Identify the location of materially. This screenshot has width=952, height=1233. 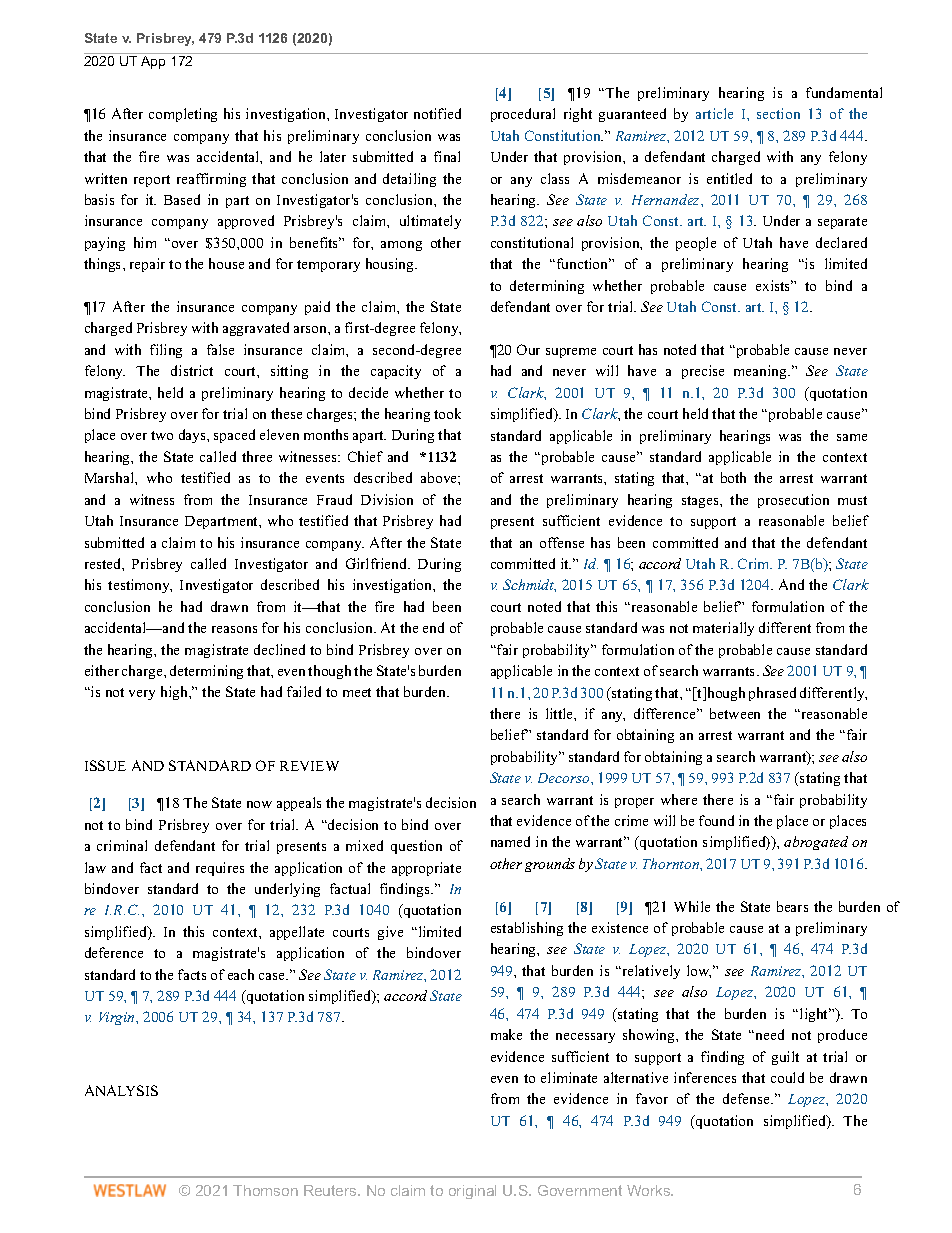
(723, 629).
